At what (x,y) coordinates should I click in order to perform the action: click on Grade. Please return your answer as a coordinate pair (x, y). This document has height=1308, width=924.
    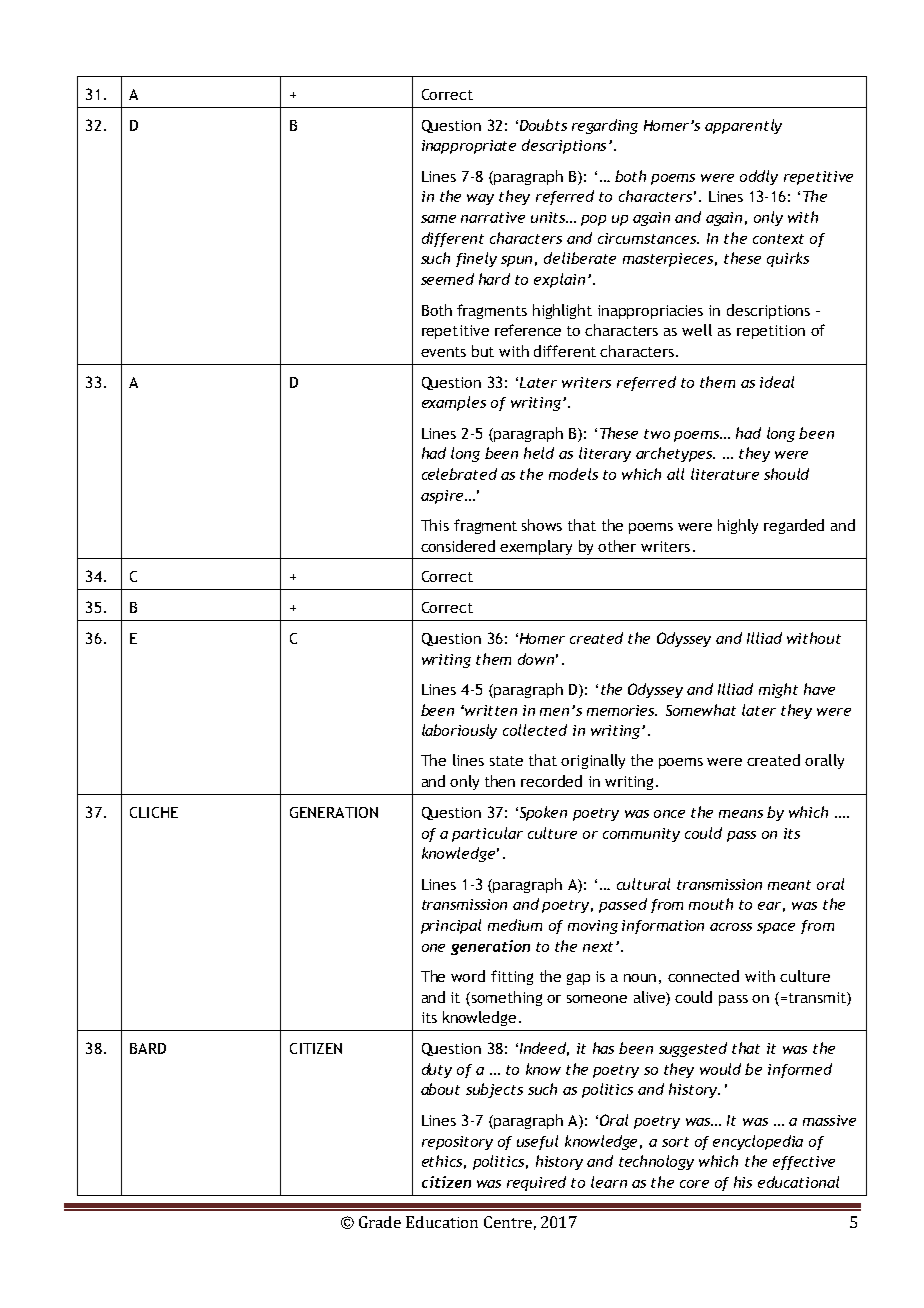
    Looking at the image, I should click on (380, 1222).
